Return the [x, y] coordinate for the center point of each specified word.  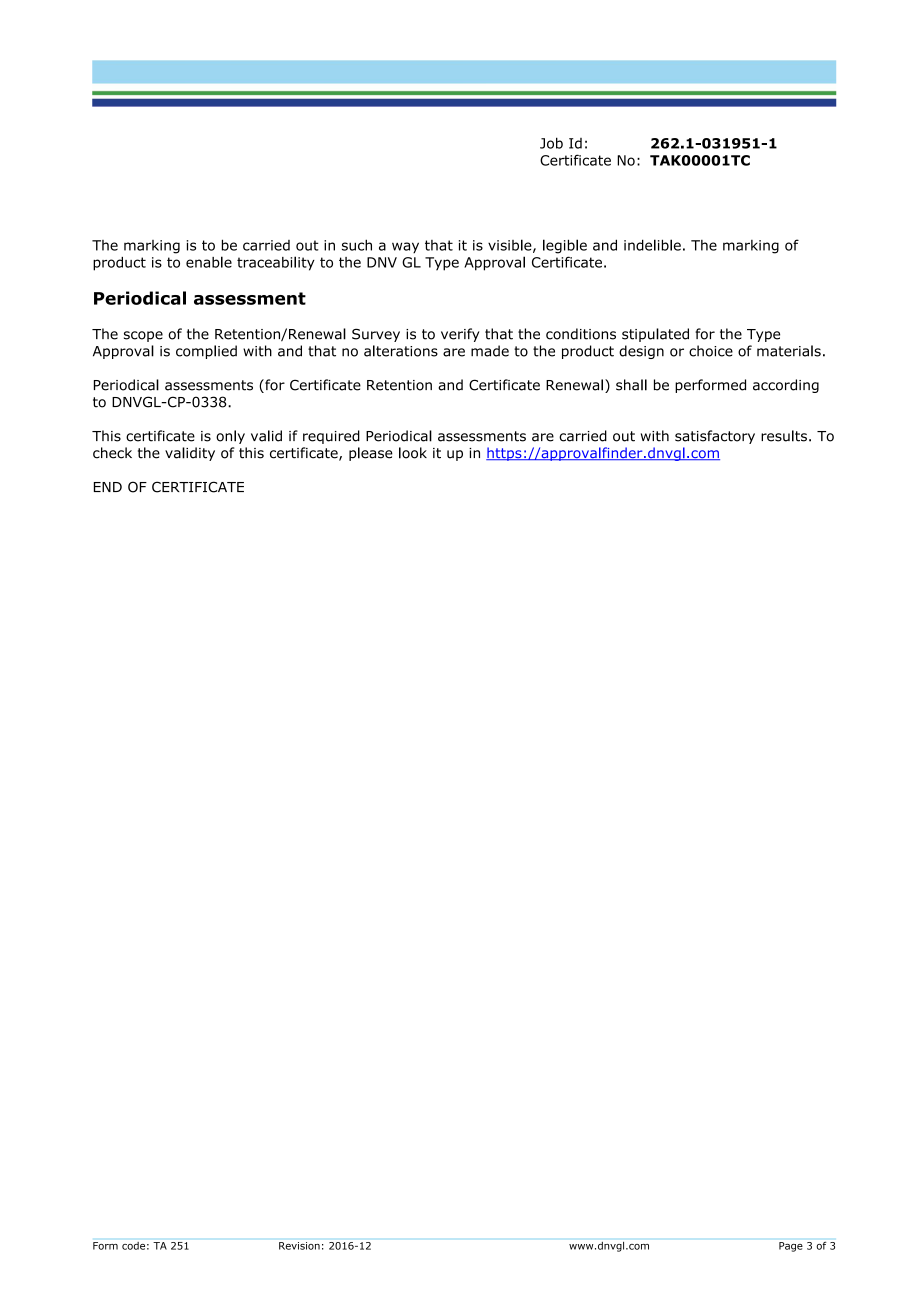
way [405, 247]
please [371, 454]
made [490, 351]
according [786, 386]
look [413, 453]
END [108, 487]
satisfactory [715, 437]
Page [791, 1247]
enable [209, 262]
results [784, 436]
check [112, 453]
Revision [299, 1246]
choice [711, 351]
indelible [652, 245]
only [230, 437]
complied [206, 352]
